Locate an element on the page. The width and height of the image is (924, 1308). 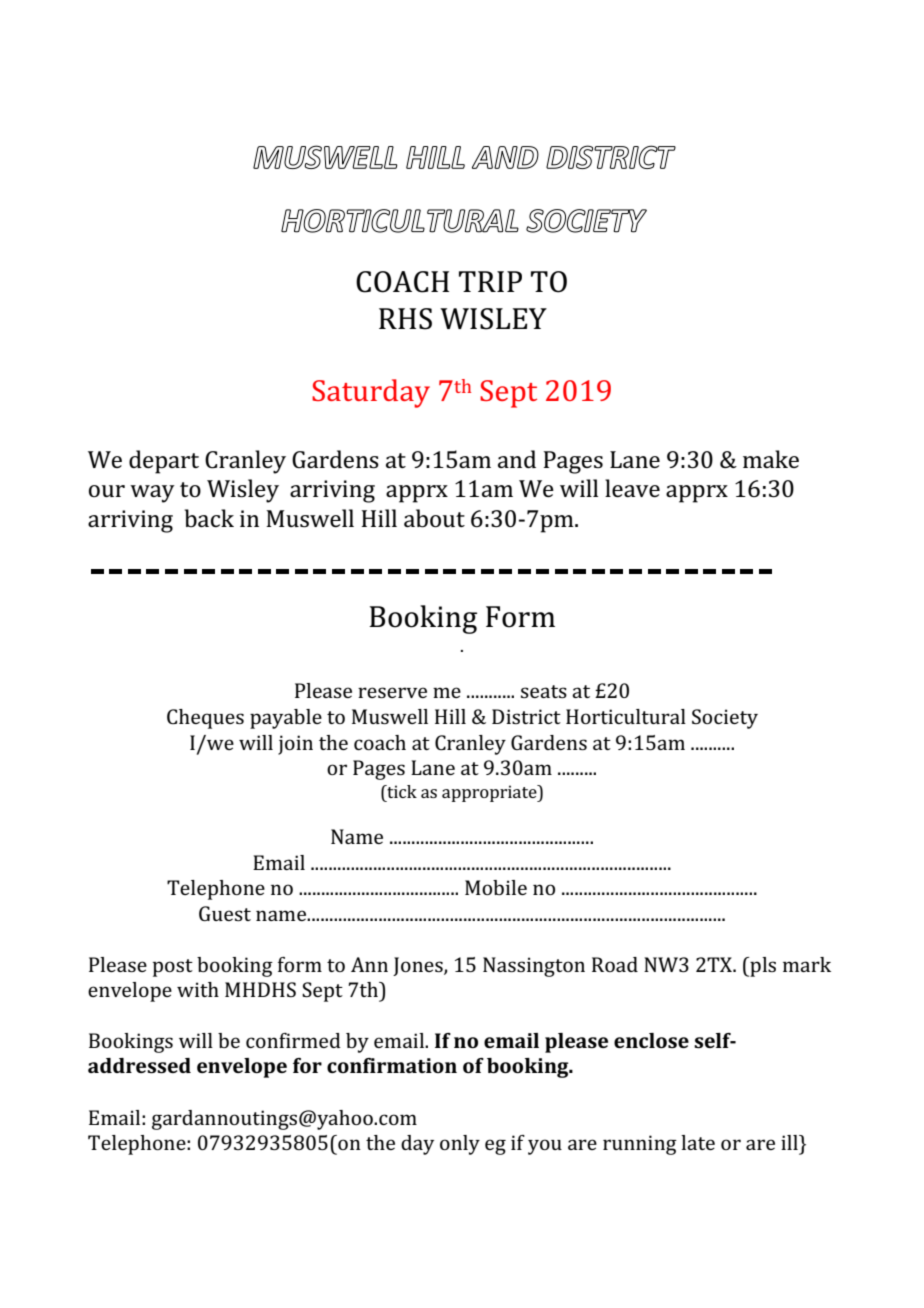
District is located at coordinates (526, 716).
